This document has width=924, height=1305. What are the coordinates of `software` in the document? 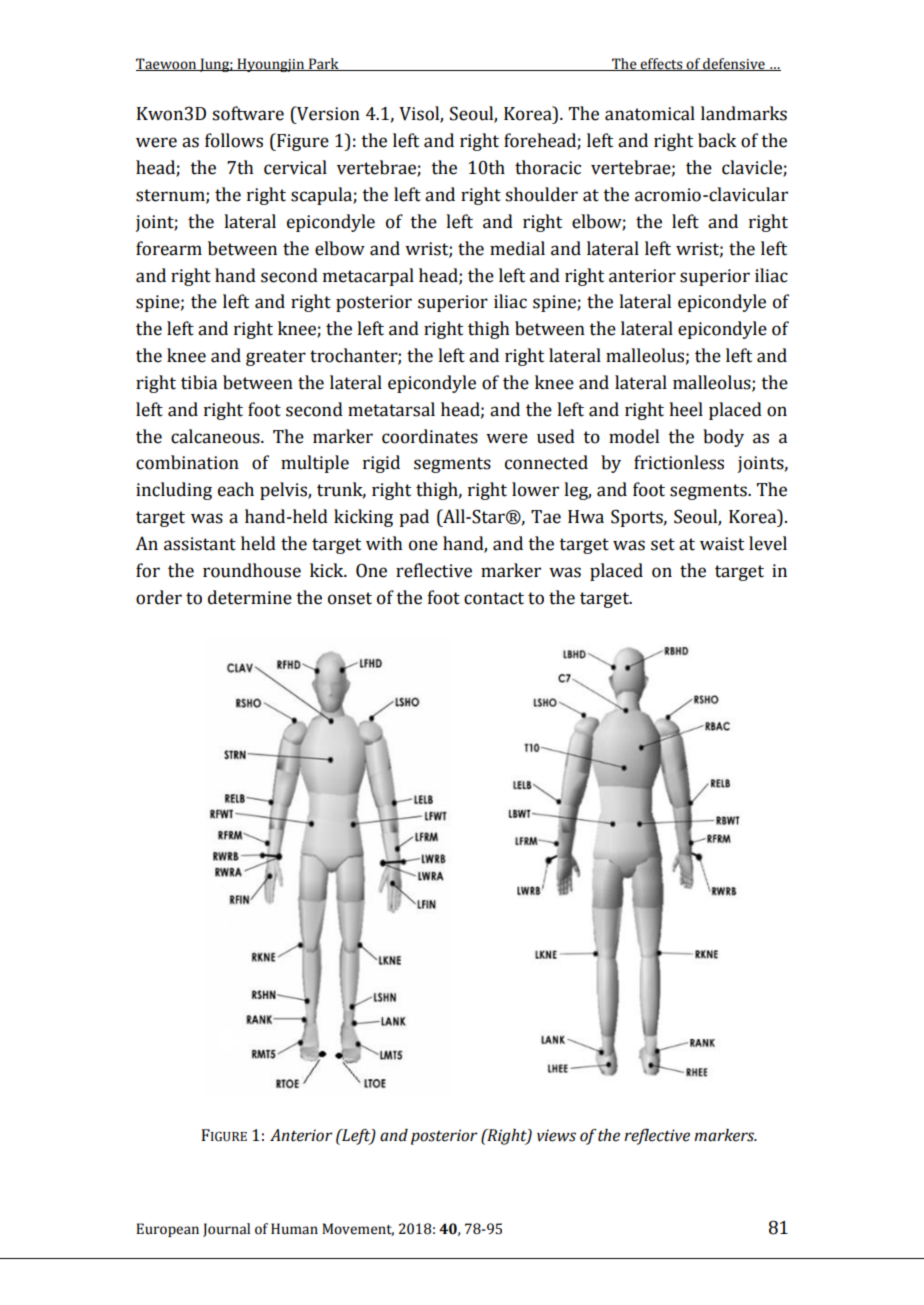 It's located at (248, 113).
